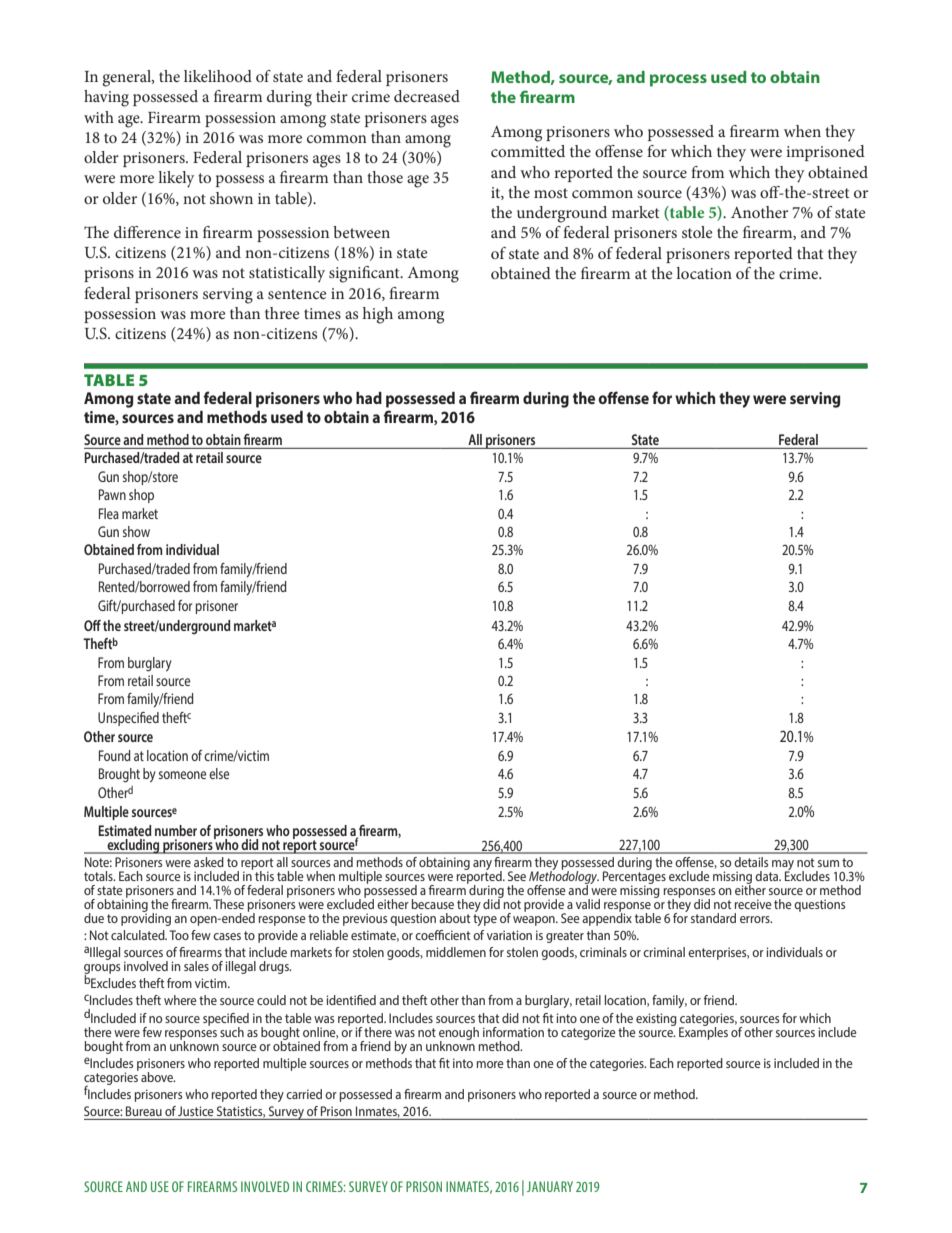  Describe the element at coordinates (768, 876) in the screenshot. I see `data` at that location.
